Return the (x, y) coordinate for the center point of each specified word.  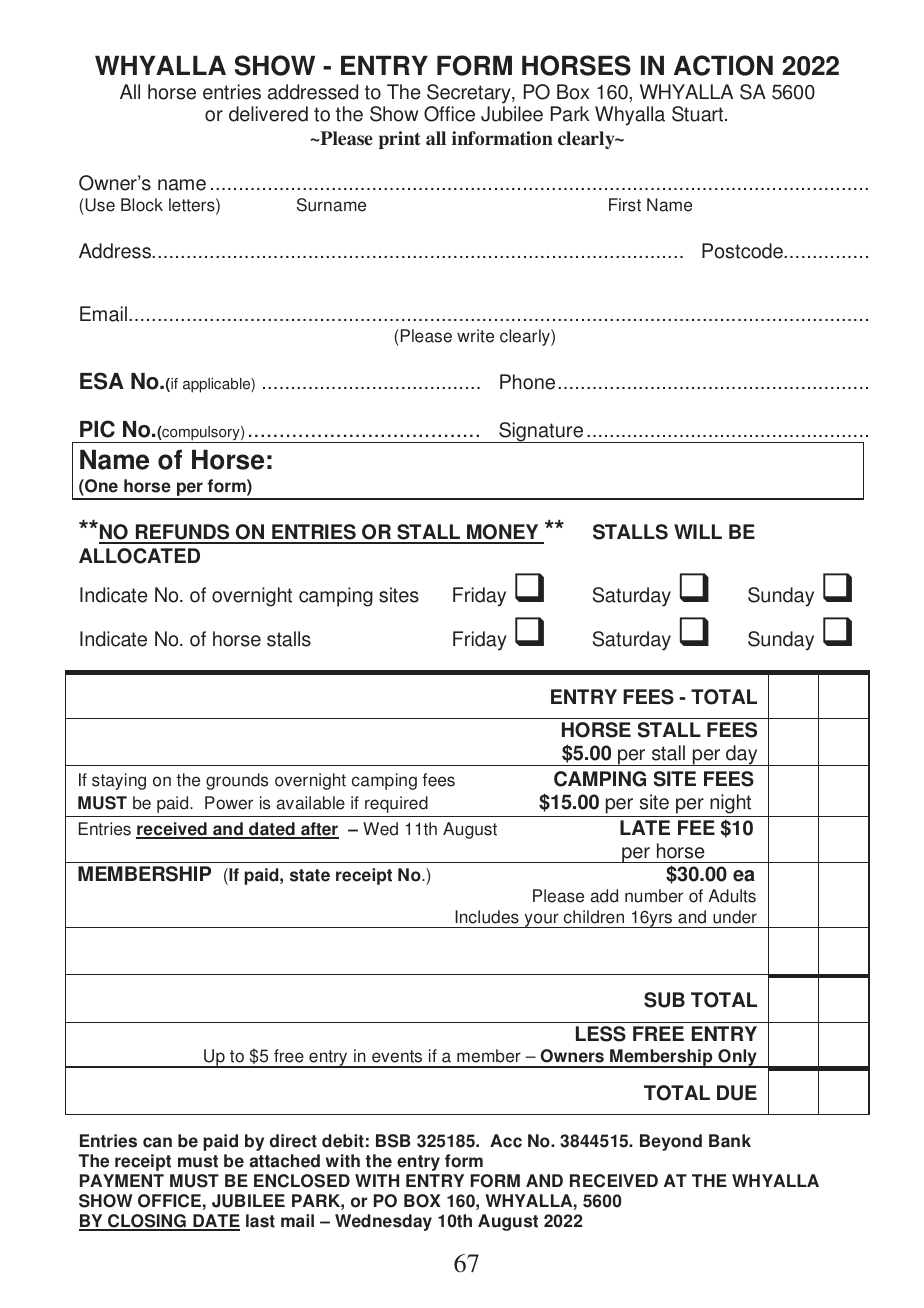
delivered (268, 114)
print (400, 140)
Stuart (699, 114)
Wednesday (383, 1222)
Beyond (671, 1142)
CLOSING (147, 1222)
